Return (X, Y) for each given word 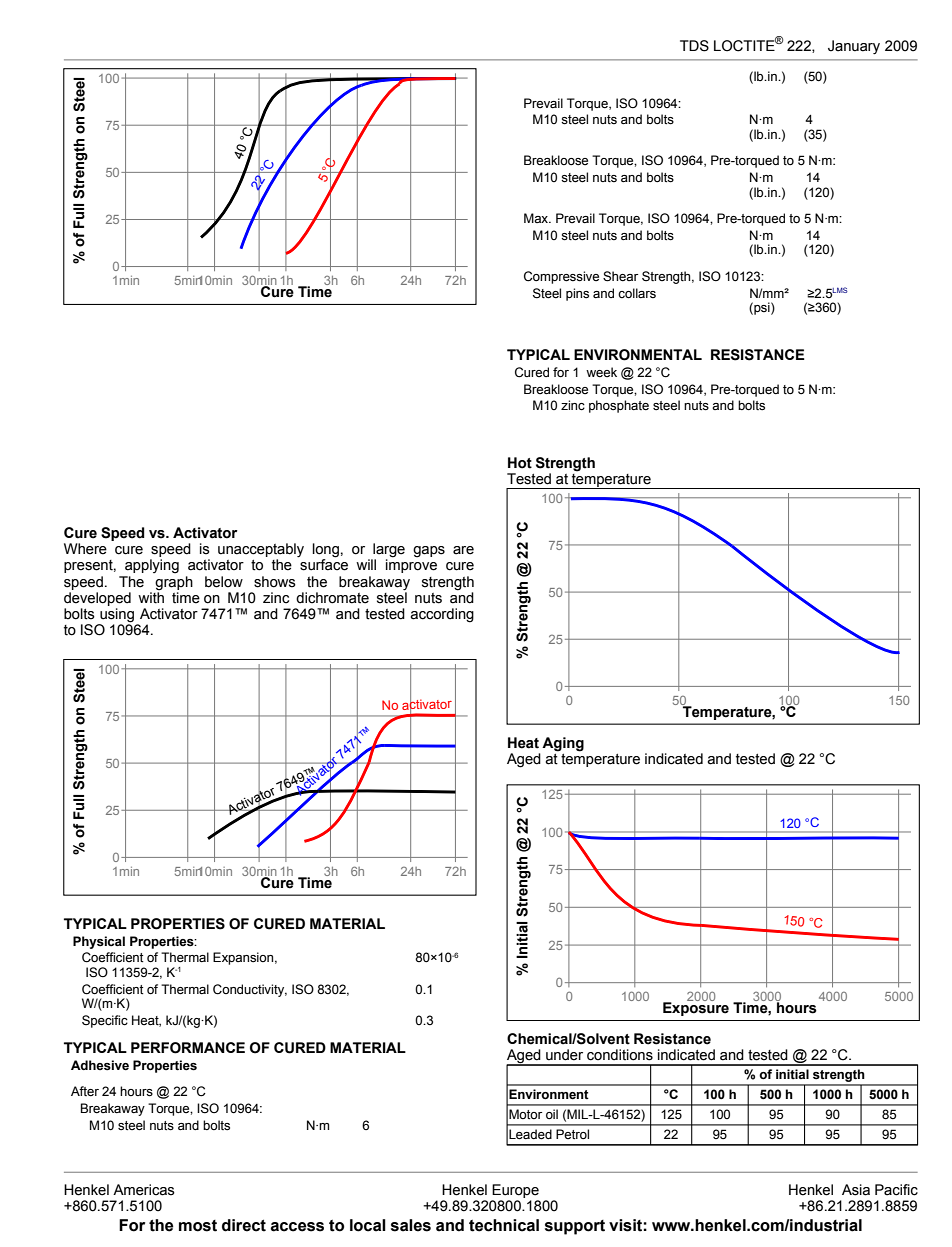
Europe (515, 1191)
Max (537, 218)
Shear (620, 276)
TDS (694, 46)
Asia (856, 1190)
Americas (144, 1190)
